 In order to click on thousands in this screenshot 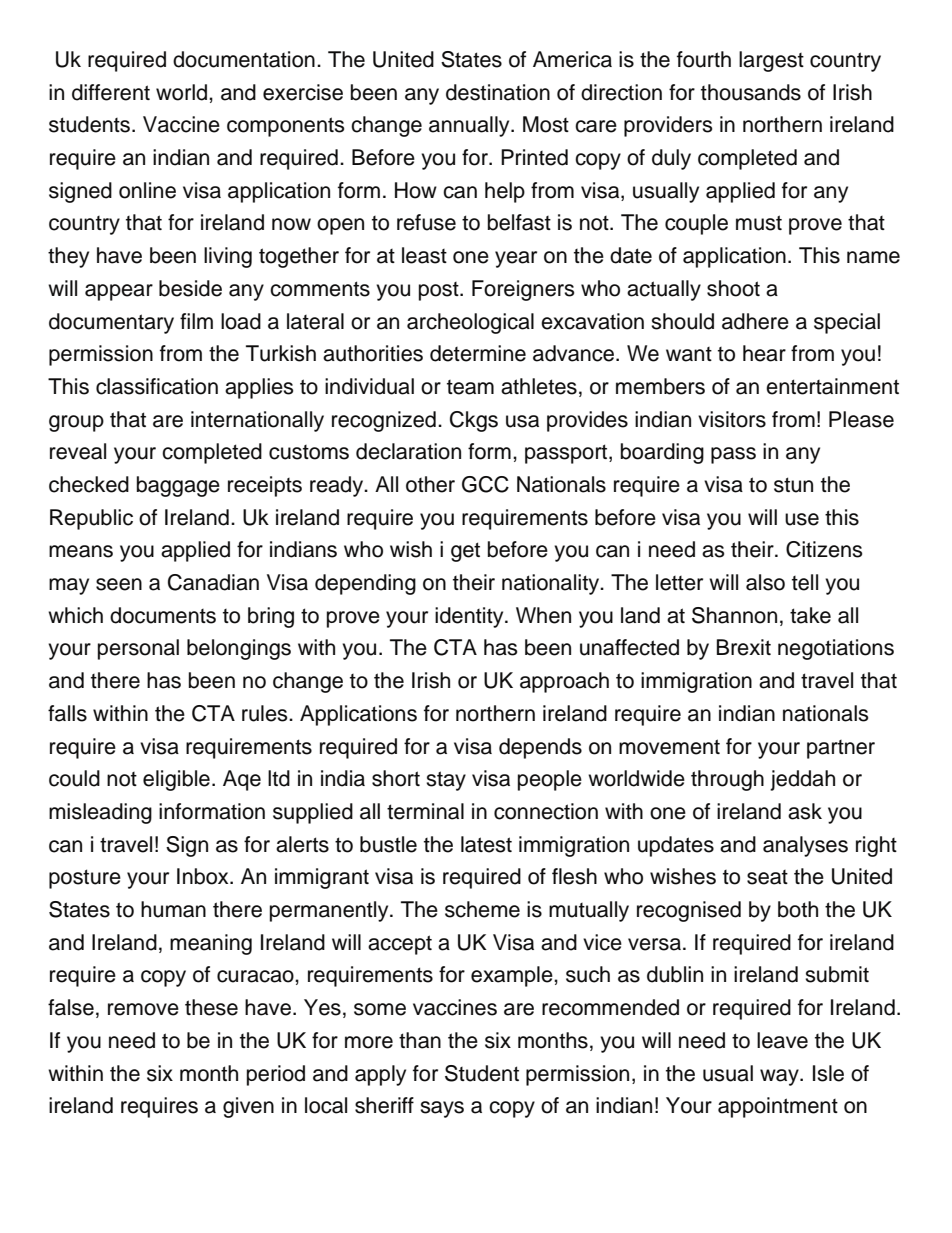, I will do `click(751, 92)`.
